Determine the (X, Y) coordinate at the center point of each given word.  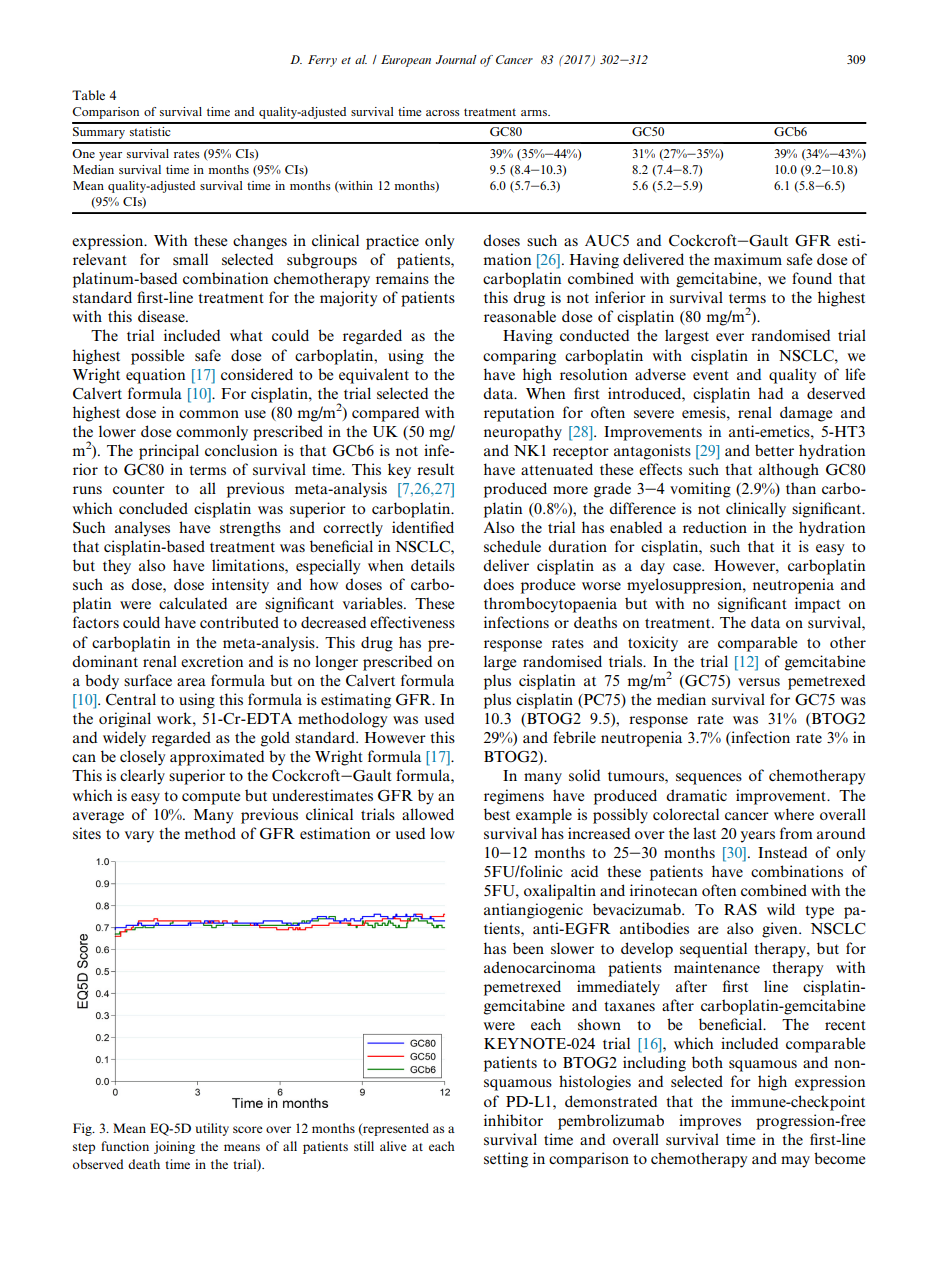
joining (174, 1147)
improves (710, 1122)
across (443, 113)
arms (535, 113)
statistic (150, 131)
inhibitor (513, 1120)
